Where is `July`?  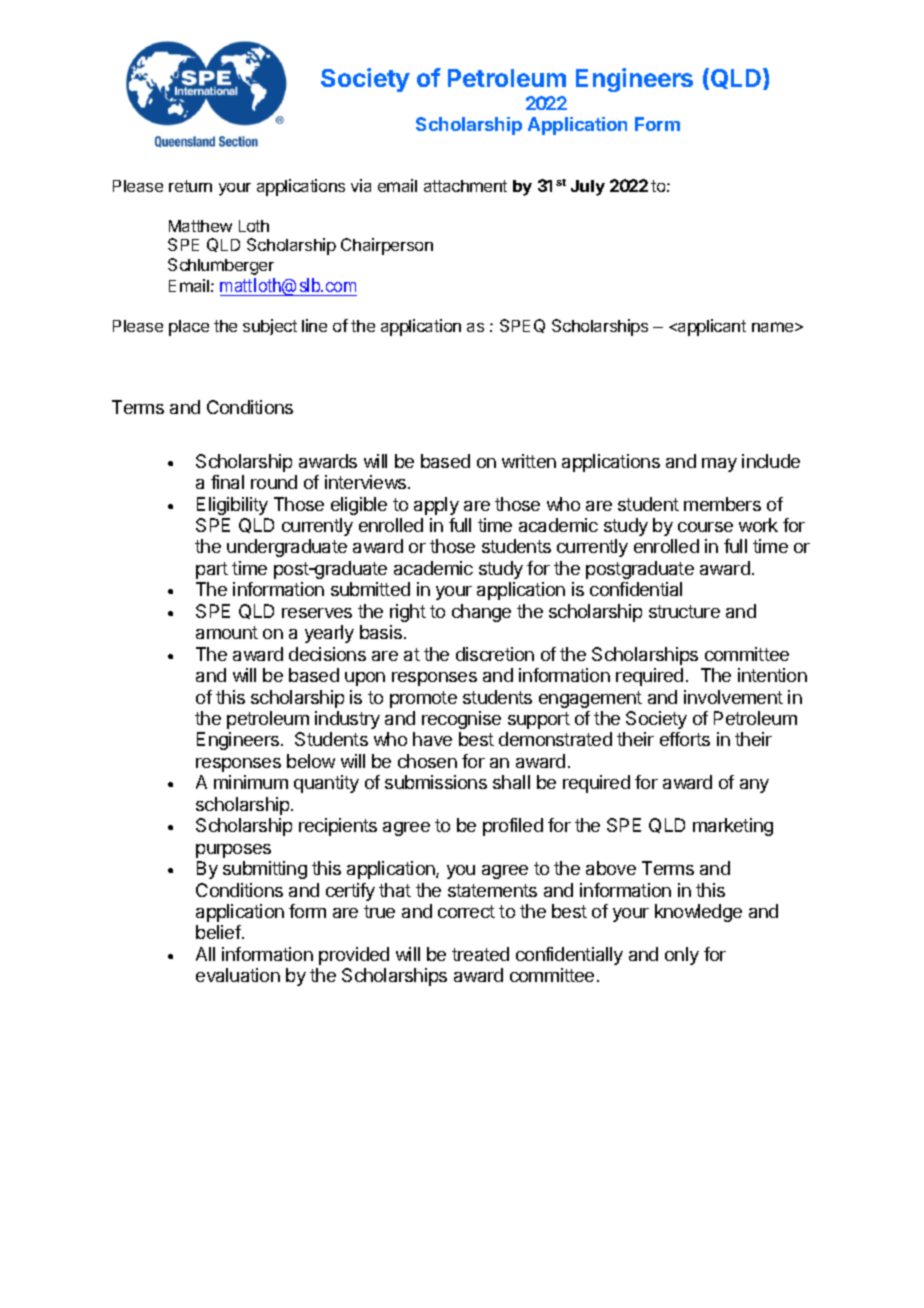 July is located at coordinates (588, 188).
